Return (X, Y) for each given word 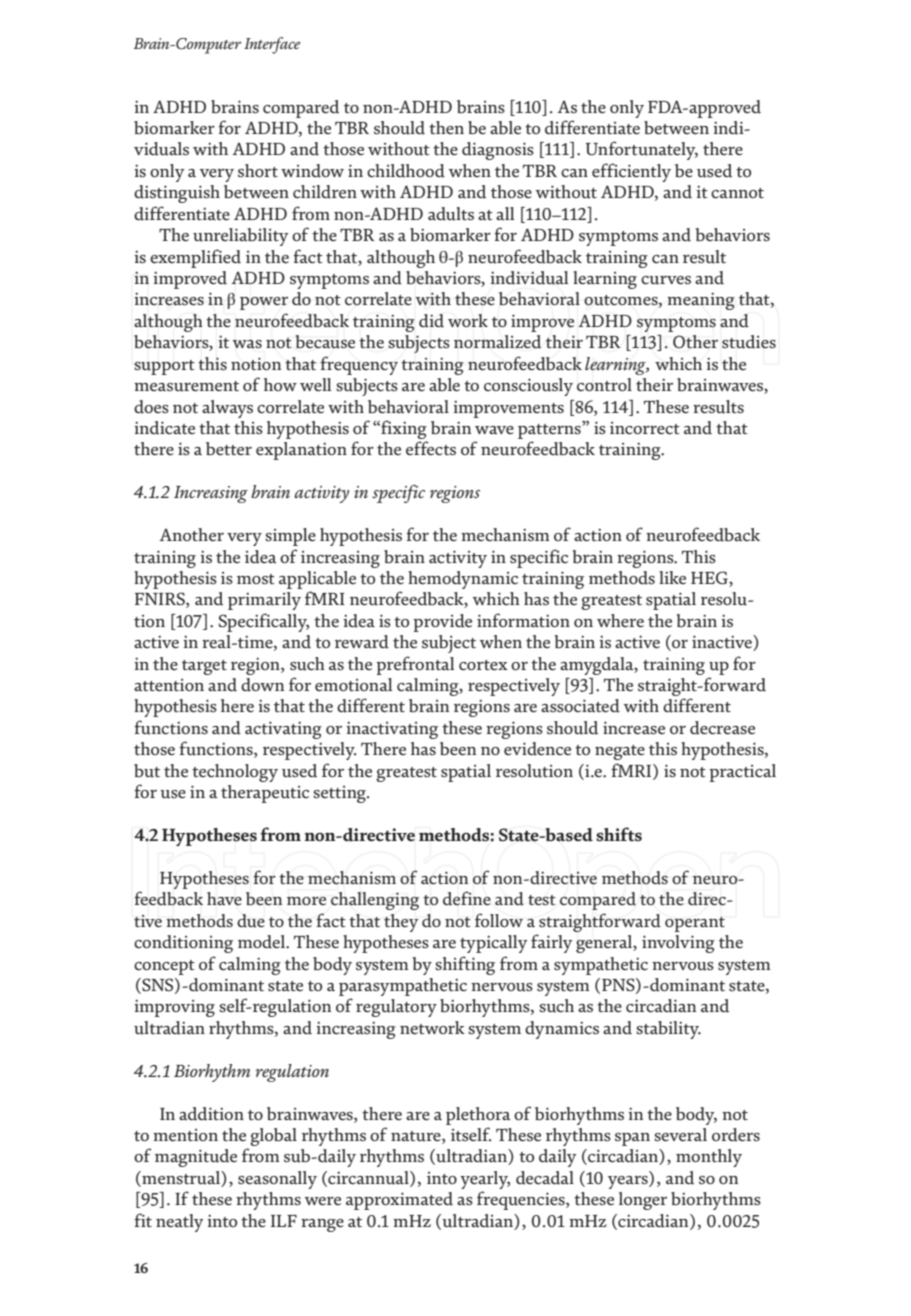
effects (431, 448)
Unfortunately (642, 150)
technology (235, 773)
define (467, 898)
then (446, 128)
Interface (272, 45)
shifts (619, 834)
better (229, 449)
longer (643, 1201)
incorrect (645, 428)
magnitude (196, 1158)
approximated (399, 1201)
